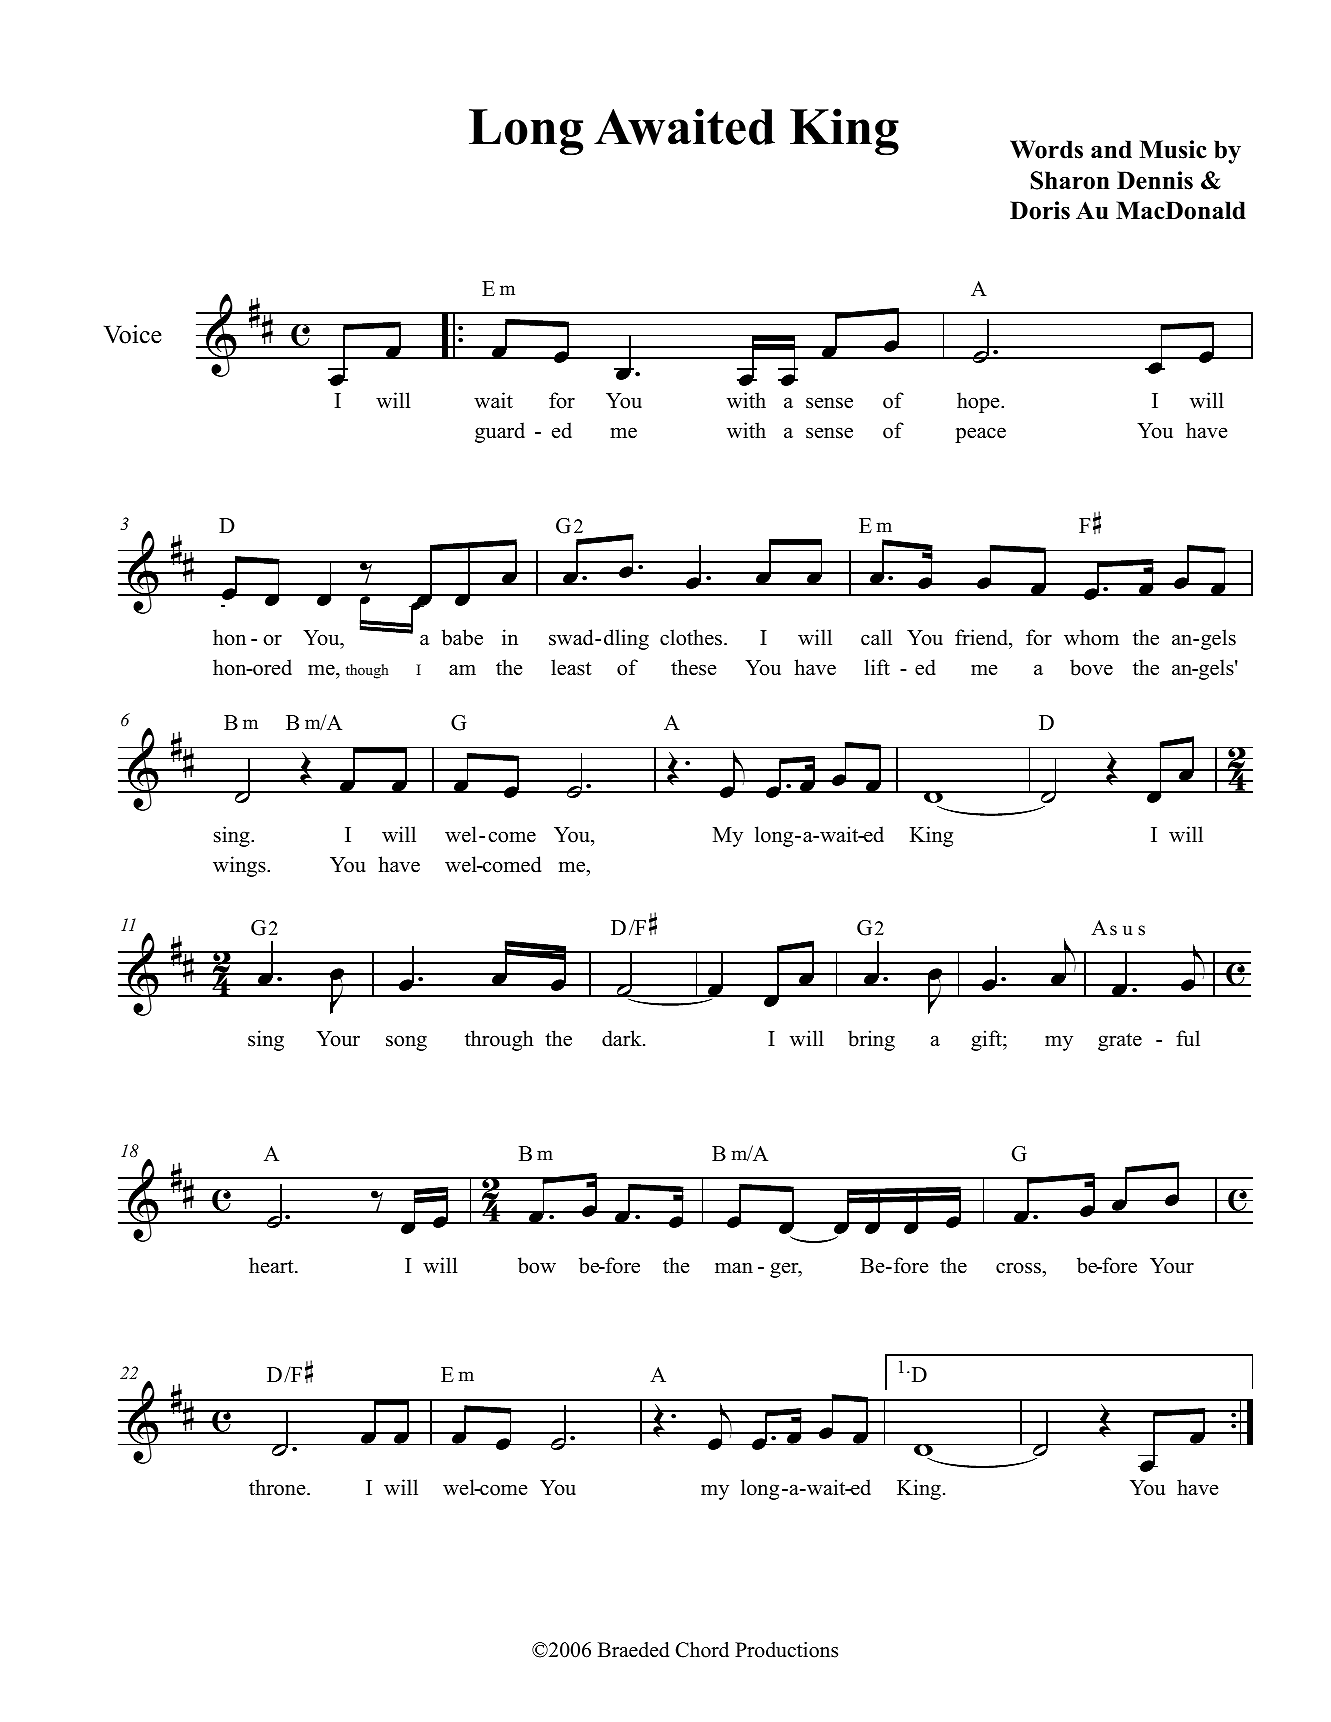 Image resolution: width=1331 pixels, height=1722 pixels. What do you see at coordinates (1070, 180) in the image?
I see `Sharon` at bounding box center [1070, 180].
